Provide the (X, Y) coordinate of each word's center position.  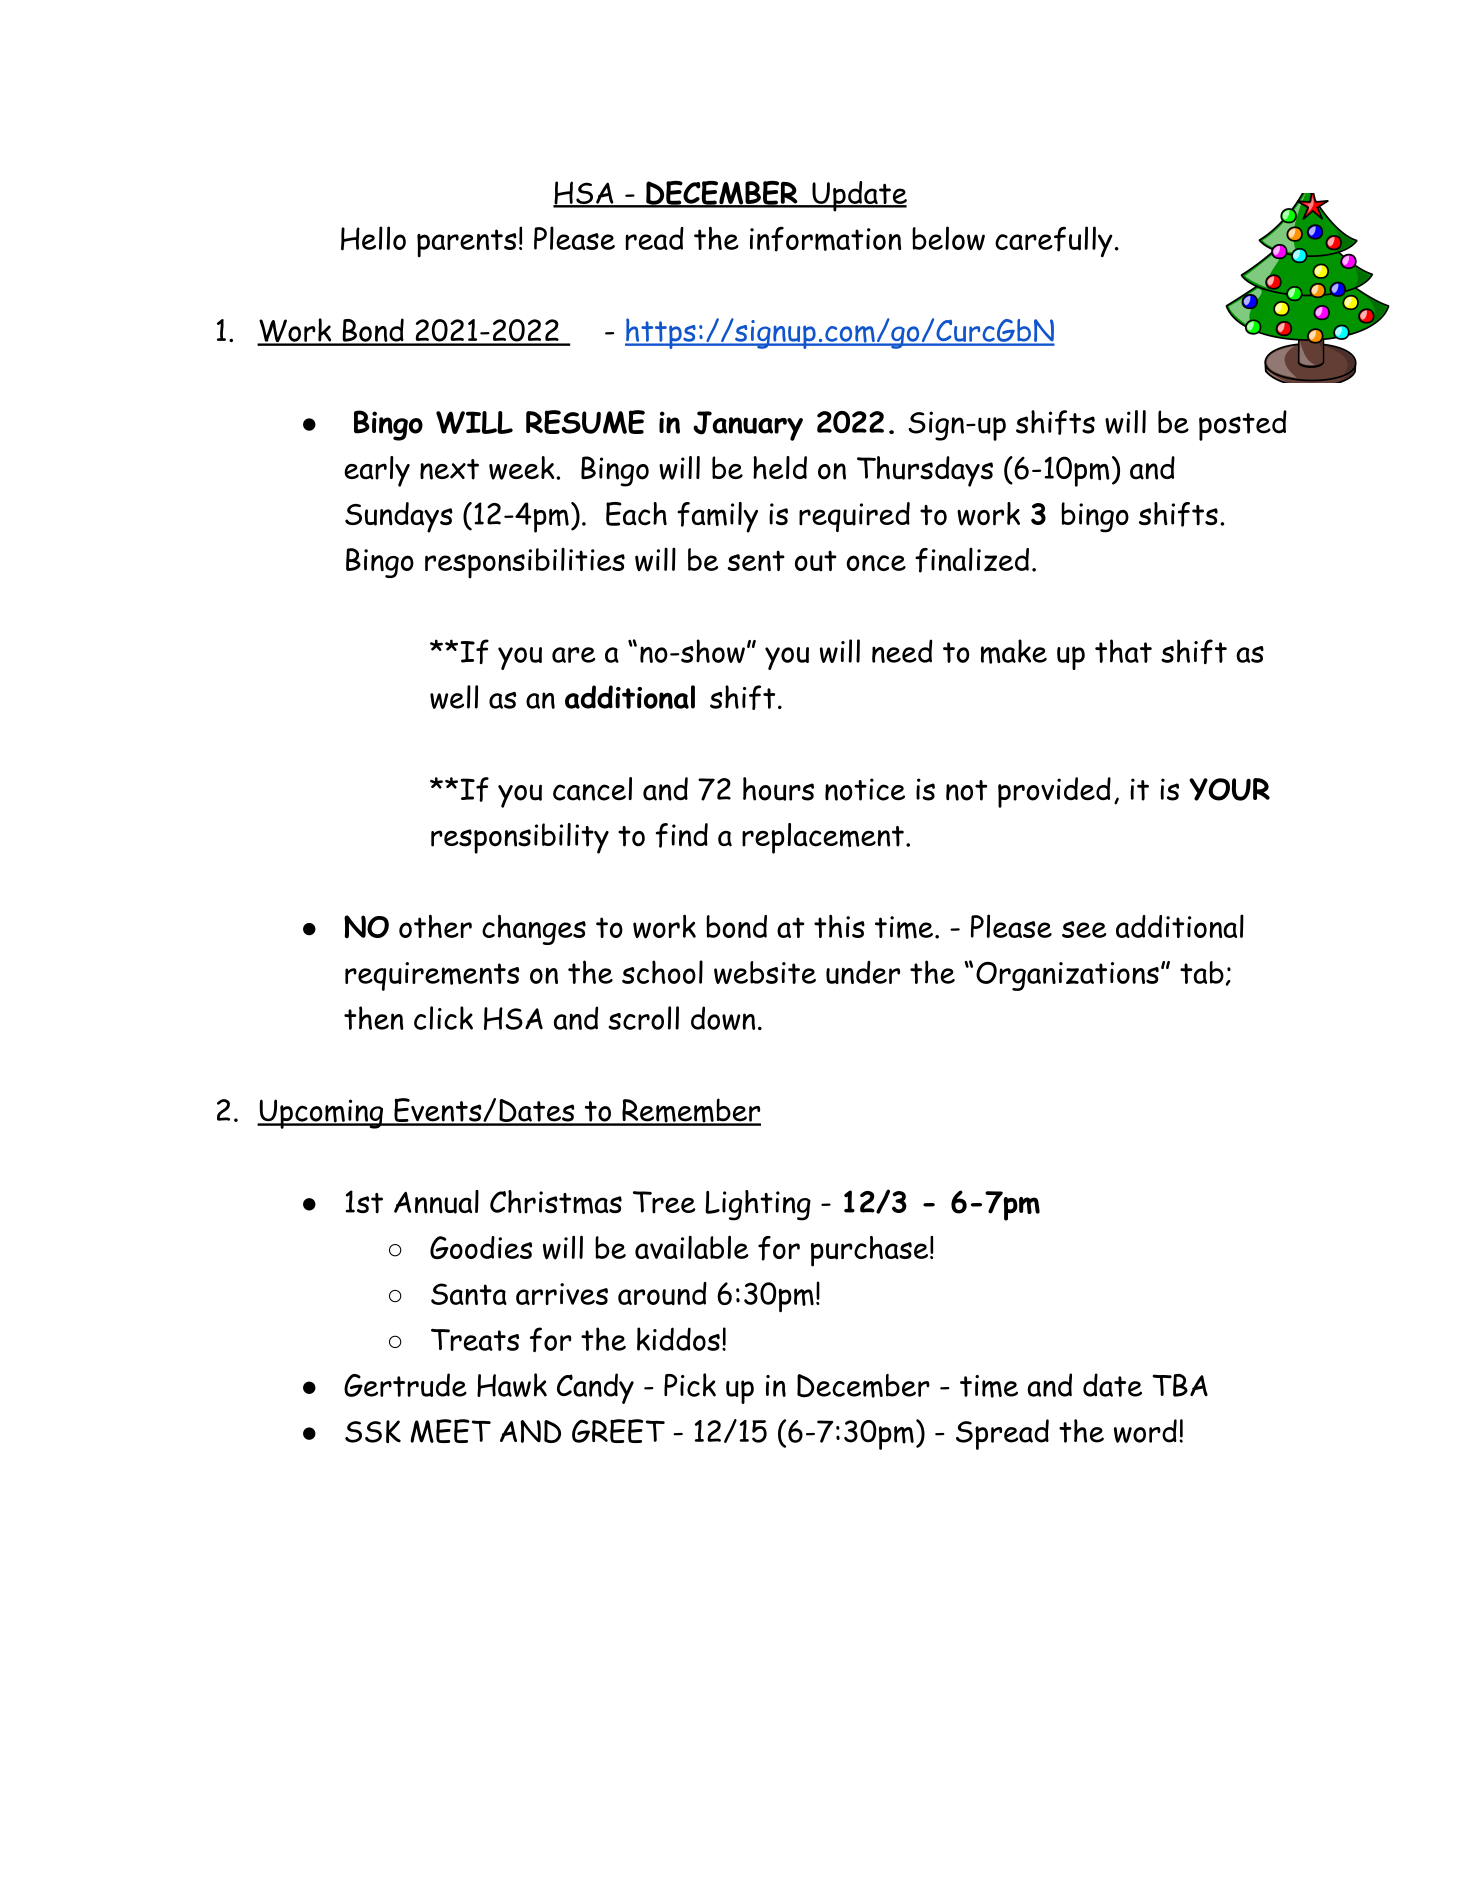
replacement (823, 838)
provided (1054, 792)
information (825, 239)
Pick (690, 1385)
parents (467, 243)
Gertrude (405, 1385)
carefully (1053, 241)
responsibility (520, 838)
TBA (1180, 1385)
